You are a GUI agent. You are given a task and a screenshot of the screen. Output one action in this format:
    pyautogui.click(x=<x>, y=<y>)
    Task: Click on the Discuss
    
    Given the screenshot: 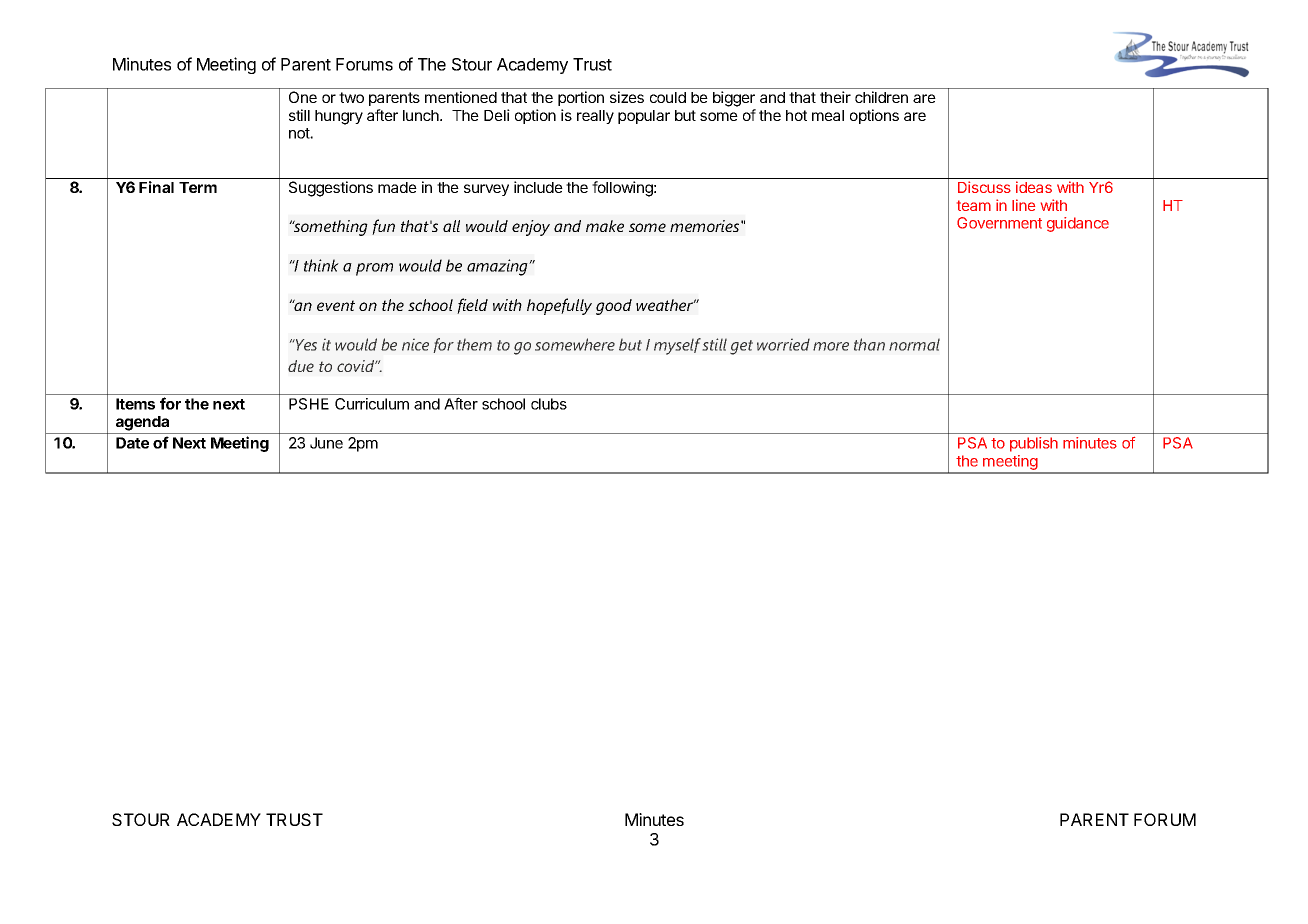 What is the action you would take?
    pyautogui.click(x=984, y=187)
